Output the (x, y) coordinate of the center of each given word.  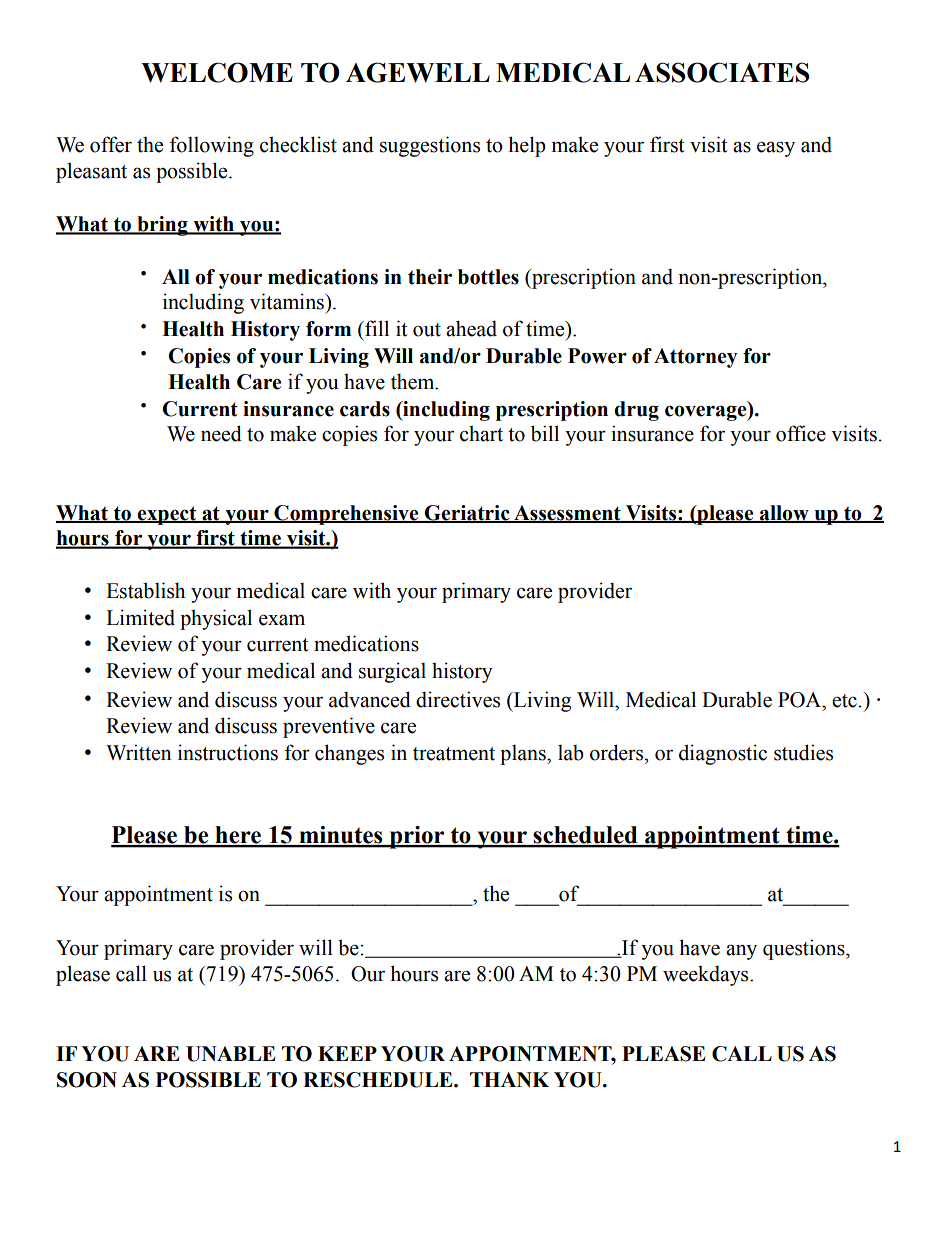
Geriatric (467, 513)
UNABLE (230, 1054)
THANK (509, 1079)
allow (784, 513)
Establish (145, 590)
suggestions (430, 146)
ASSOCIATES (722, 72)
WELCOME (217, 72)
